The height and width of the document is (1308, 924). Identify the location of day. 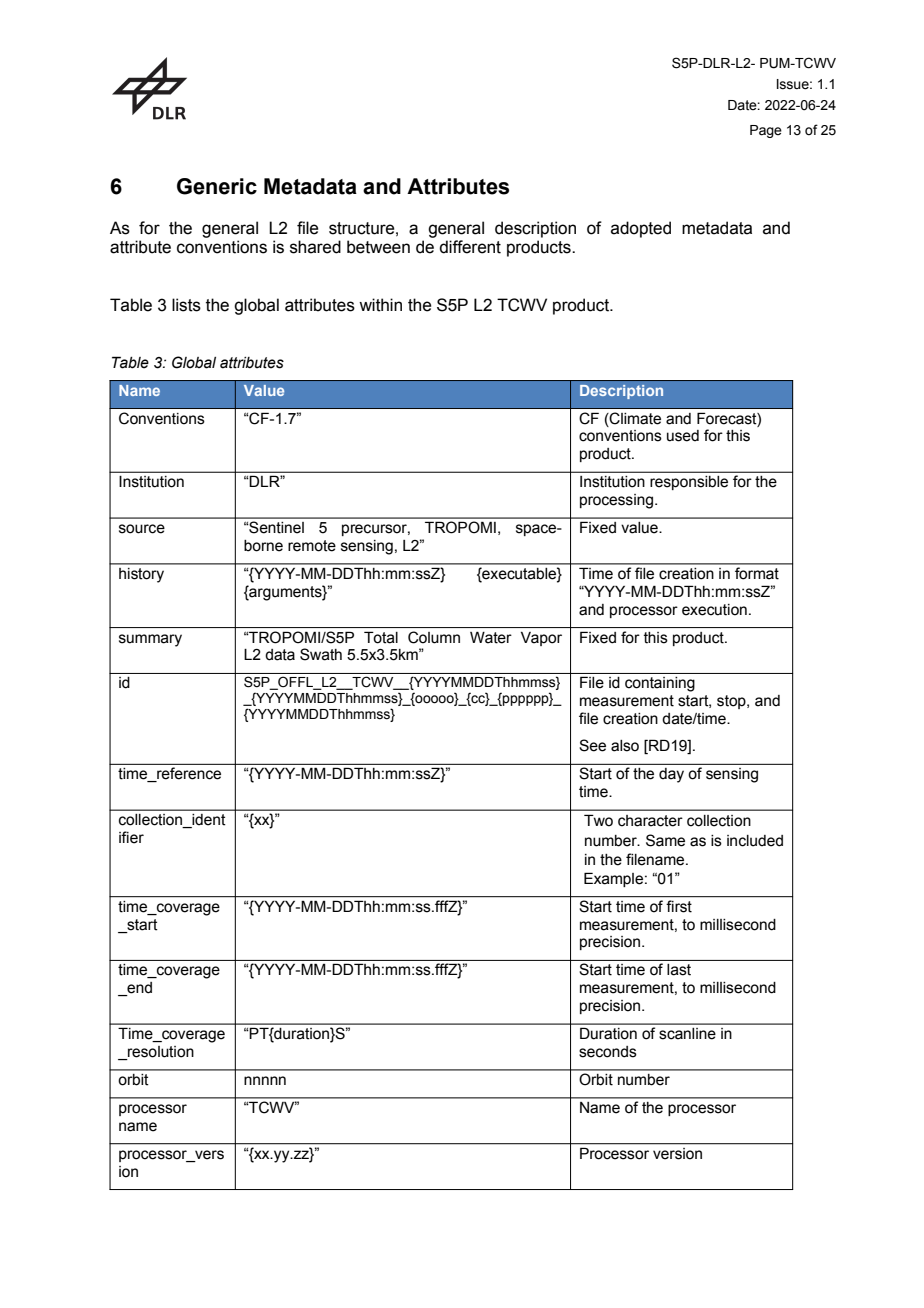
(671, 775).
